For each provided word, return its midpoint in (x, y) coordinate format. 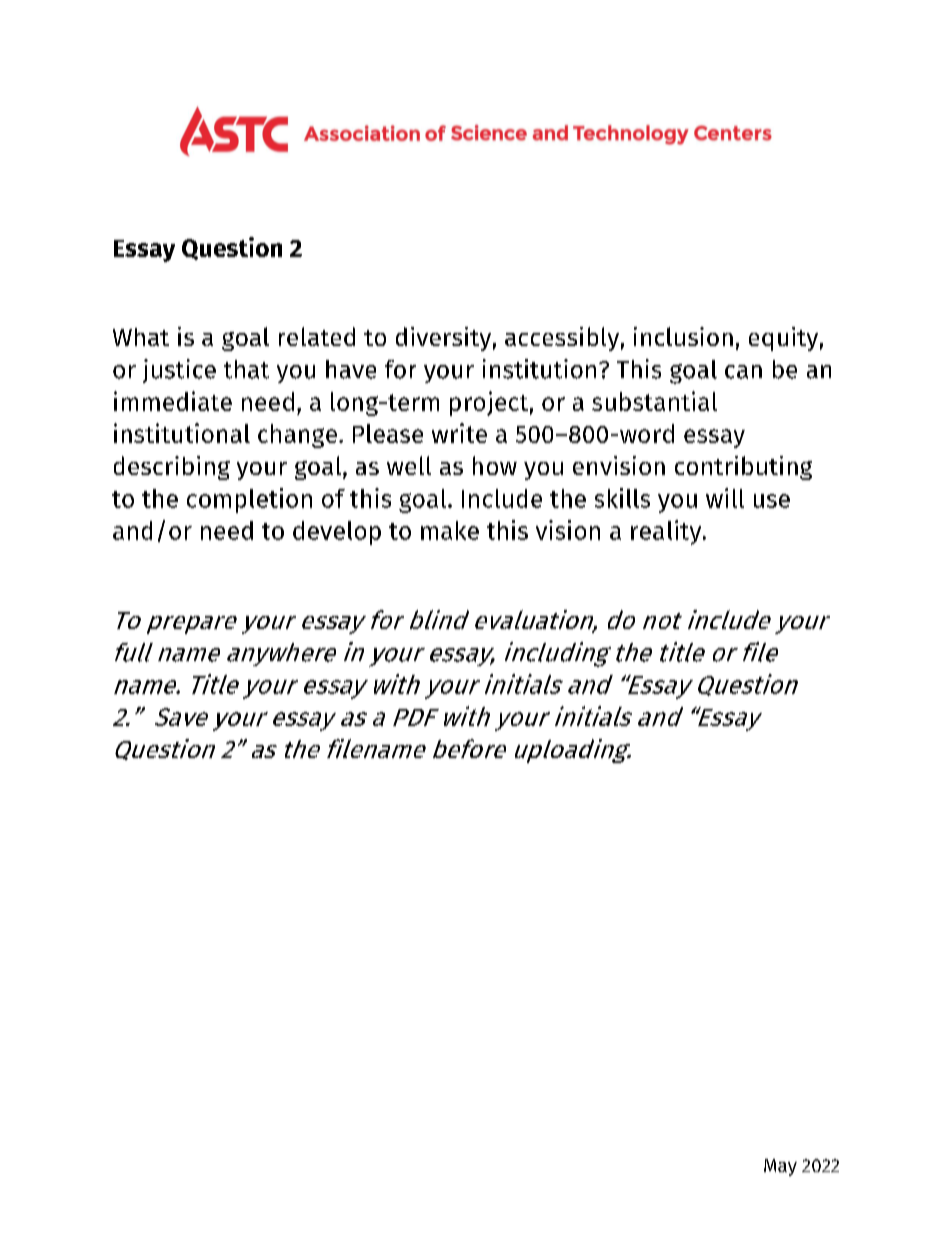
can (743, 372)
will (725, 498)
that (246, 369)
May (780, 1167)
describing (172, 468)
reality (667, 532)
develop (337, 533)
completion (249, 500)
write (459, 433)
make (450, 530)
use (772, 501)
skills (622, 498)
